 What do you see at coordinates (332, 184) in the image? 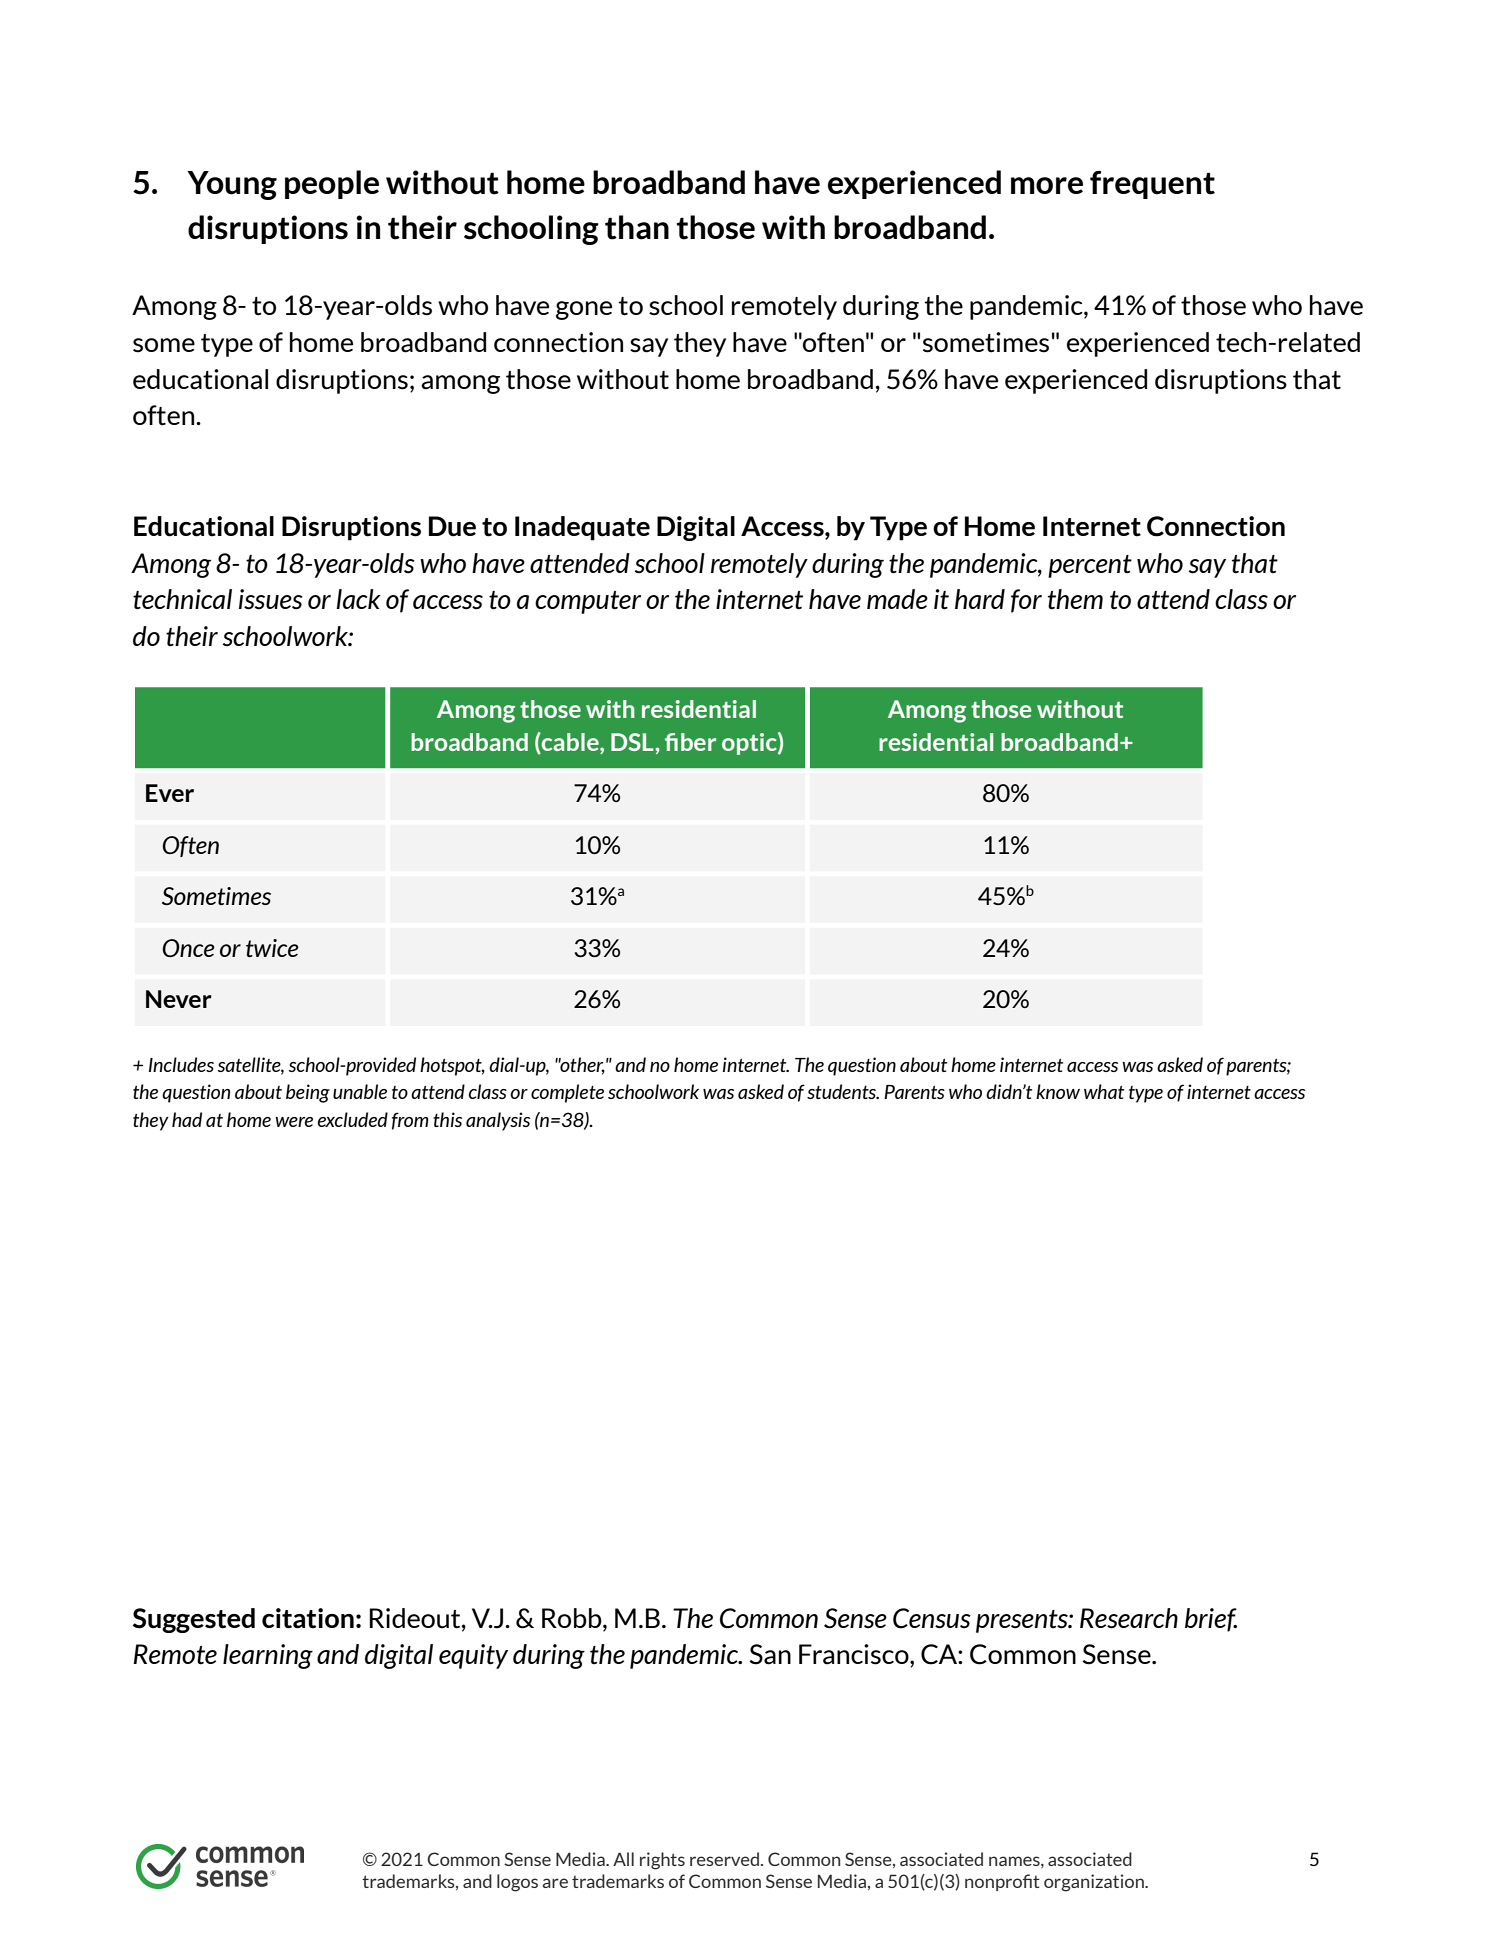
I see `people` at bounding box center [332, 184].
